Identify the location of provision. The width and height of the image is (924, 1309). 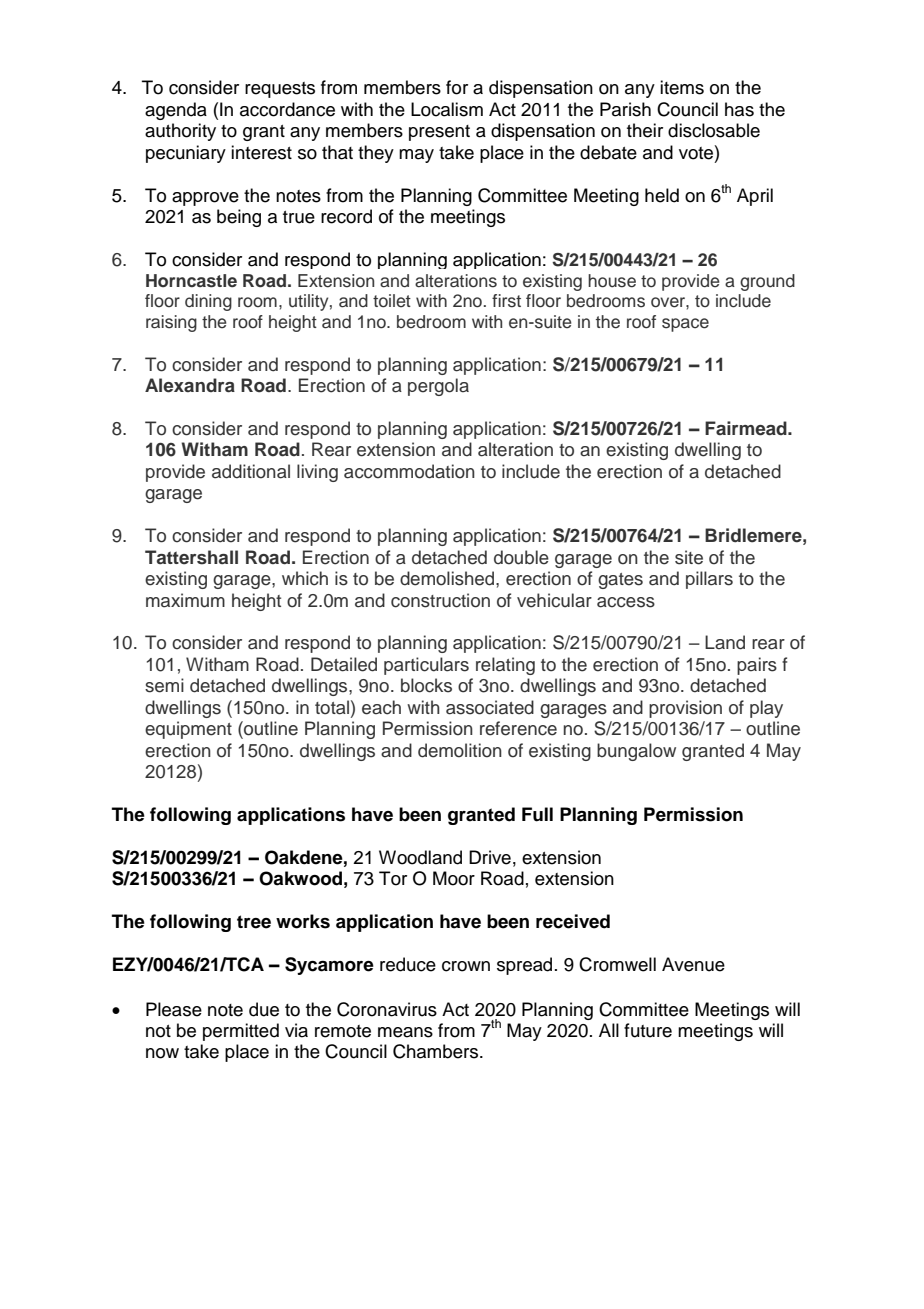
(685, 709).
